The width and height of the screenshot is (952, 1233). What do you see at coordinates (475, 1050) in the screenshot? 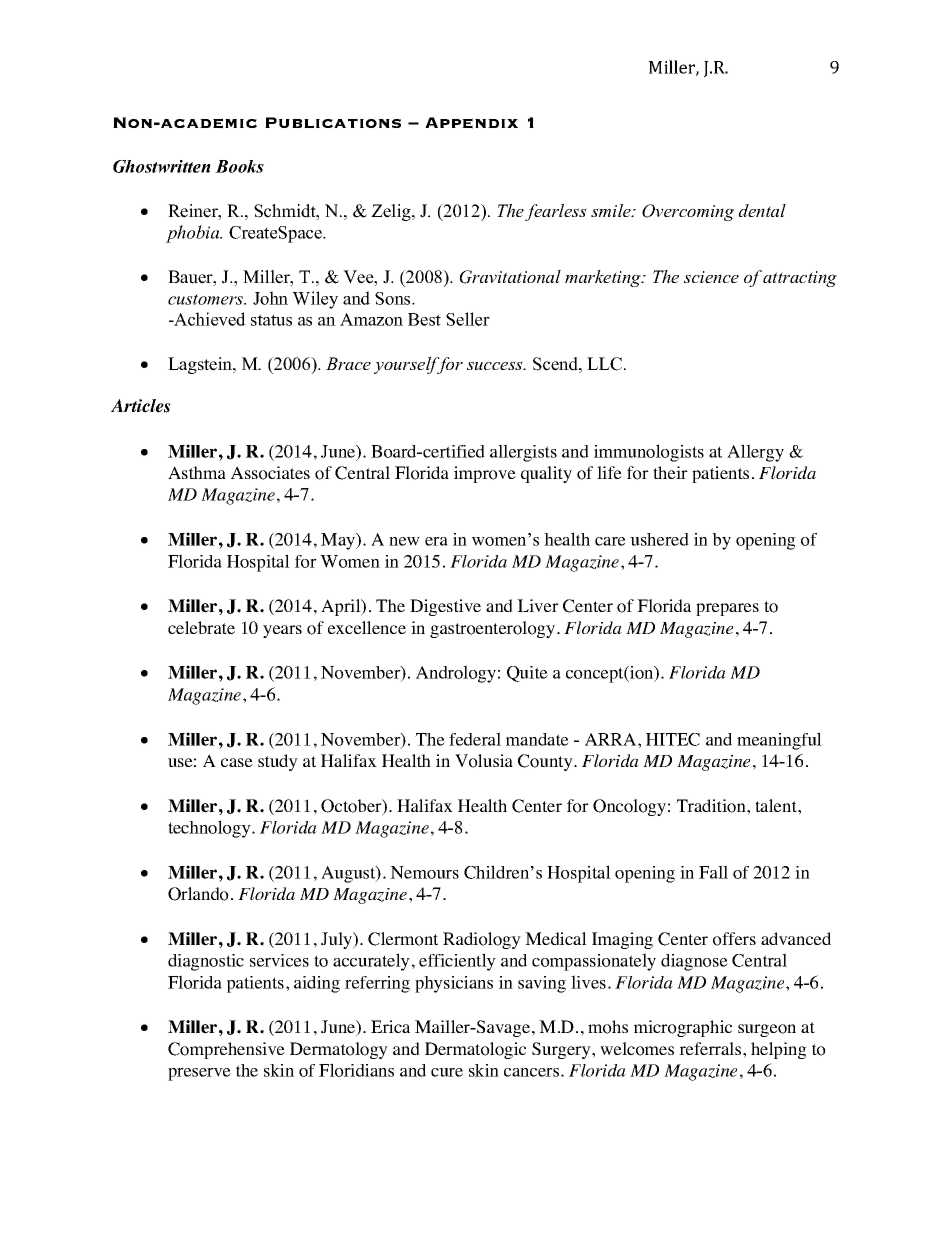
I see `Dermatologic` at bounding box center [475, 1050].
